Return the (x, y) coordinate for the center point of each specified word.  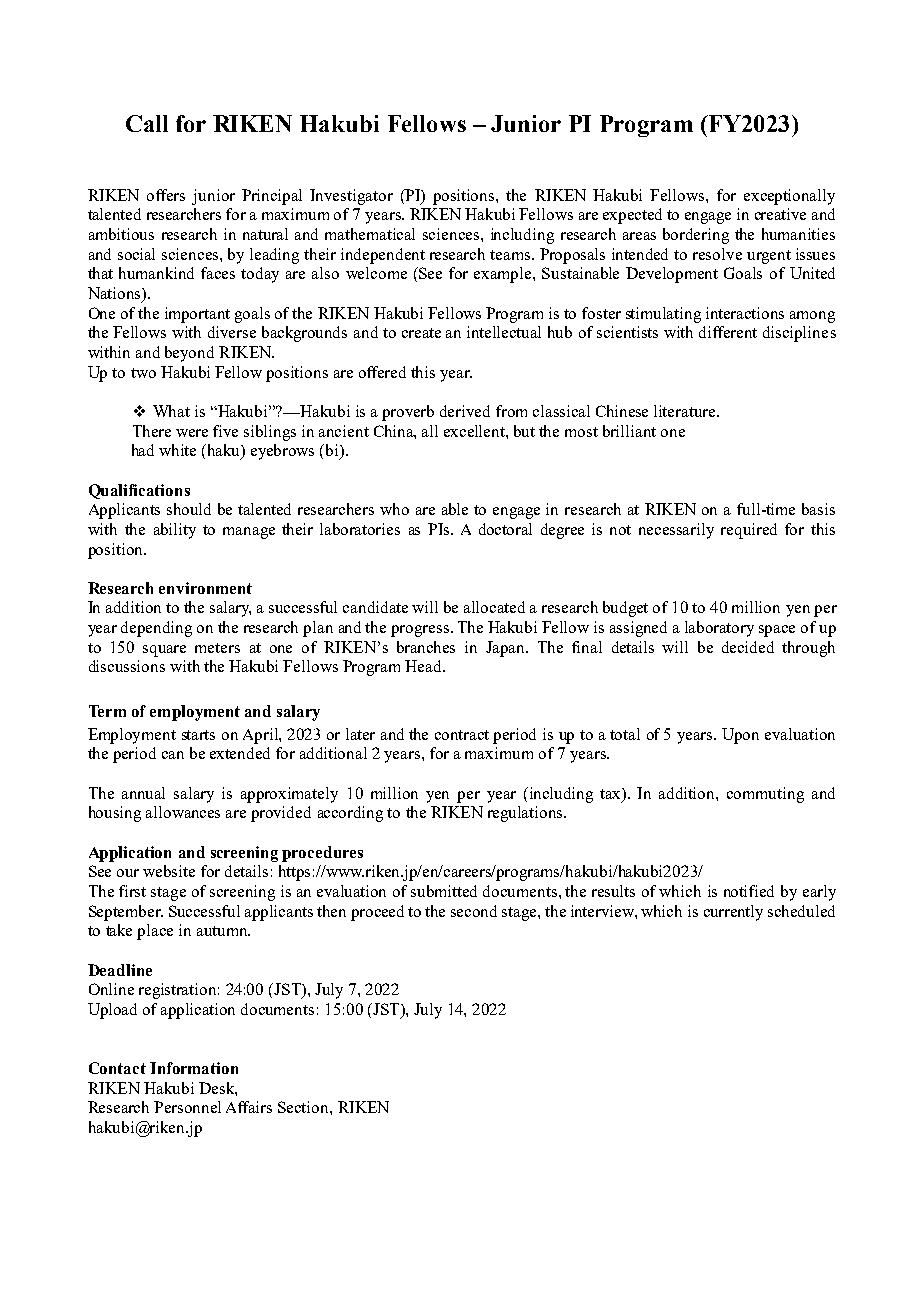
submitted (444, 891)
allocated (494, 607)
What (171, 411)
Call (147, 123)
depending (156, 629)
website (169, 871)
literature (686, 411)
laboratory (719, 629)
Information (194, 1068)
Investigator (351, 197)
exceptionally (789, 197)
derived (465, 411)
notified (749, 891)
